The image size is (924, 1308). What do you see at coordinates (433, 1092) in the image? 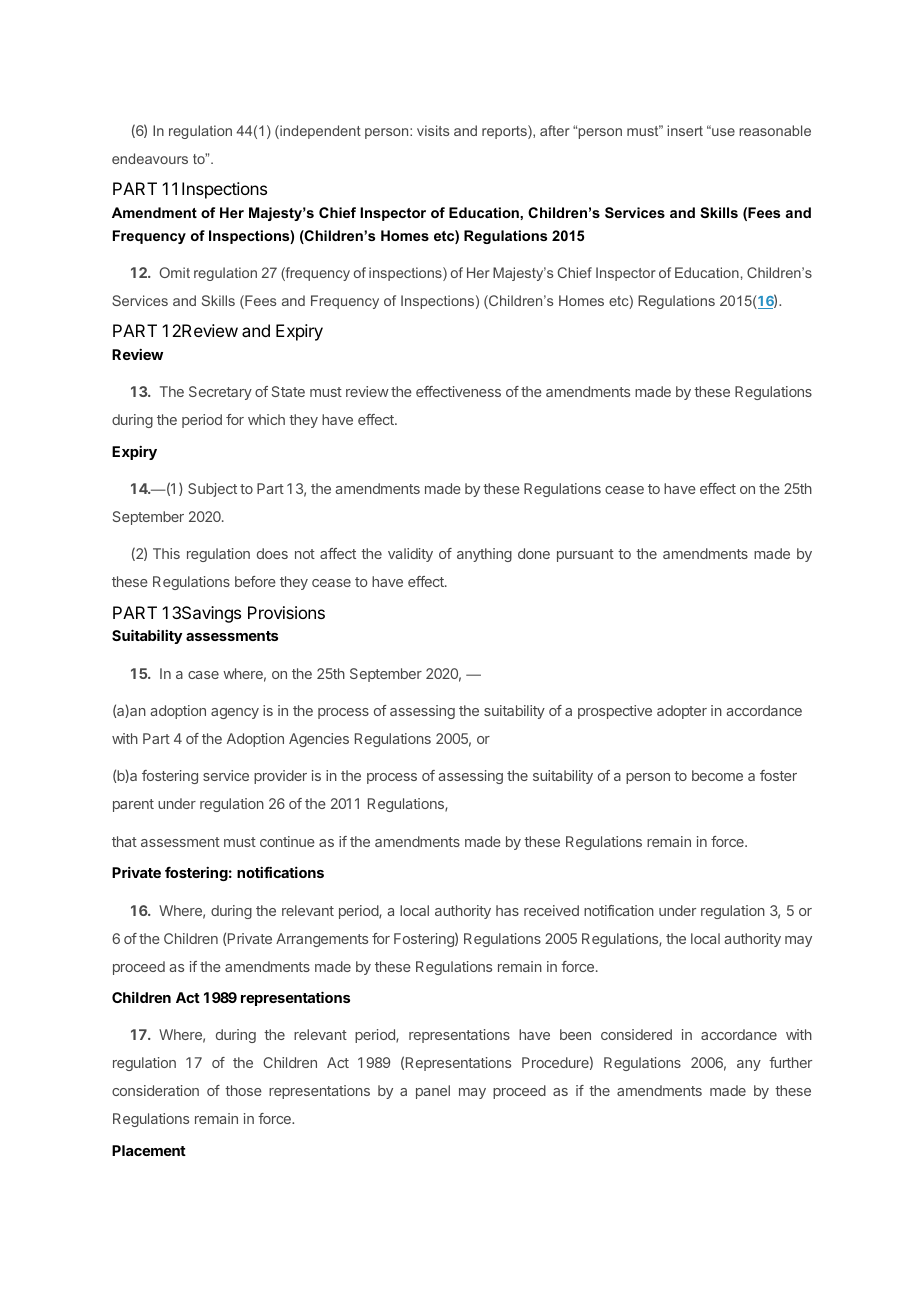
I see `panel` at bounding box center [433, 1092].
